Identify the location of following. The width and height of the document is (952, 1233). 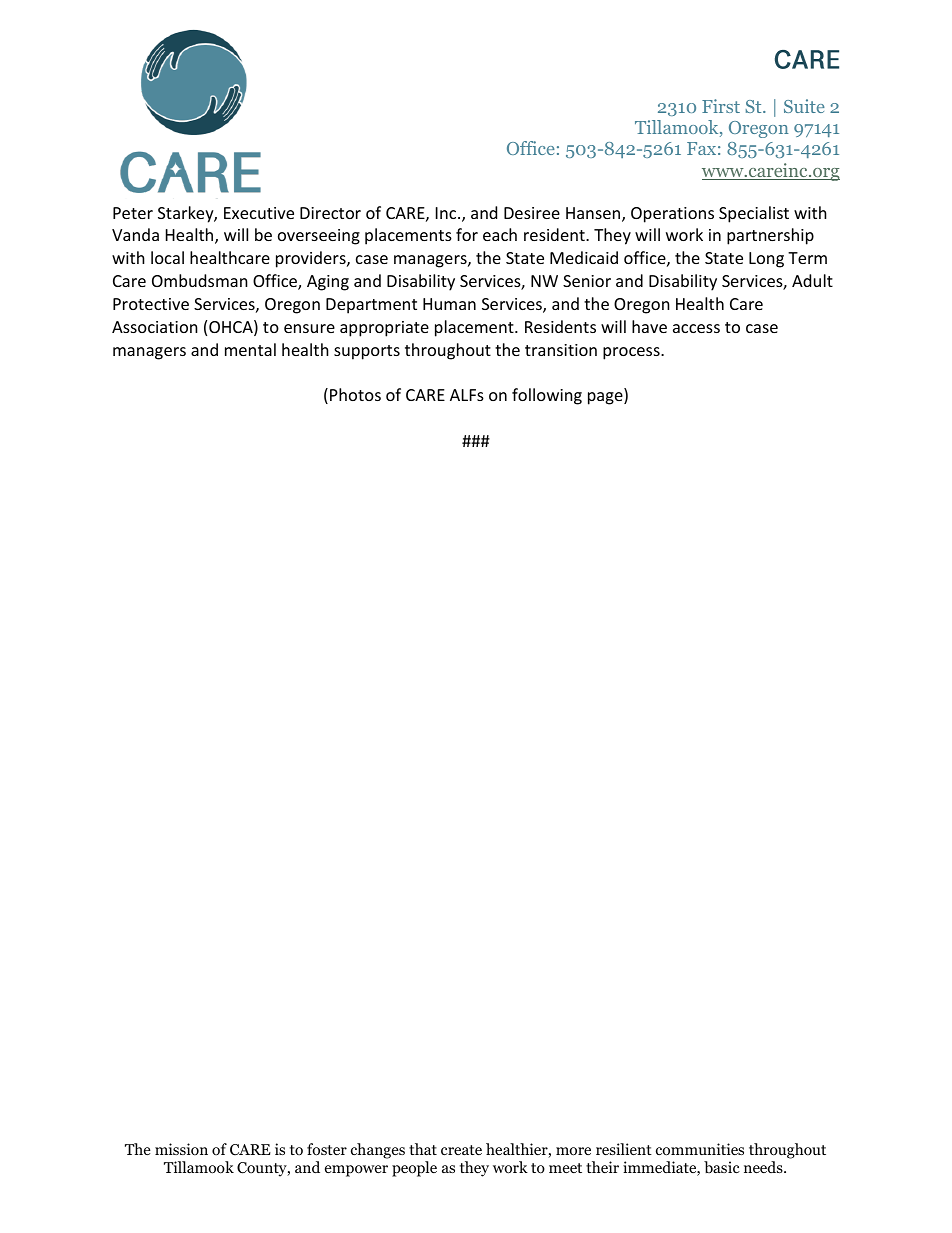
(547, 396).
